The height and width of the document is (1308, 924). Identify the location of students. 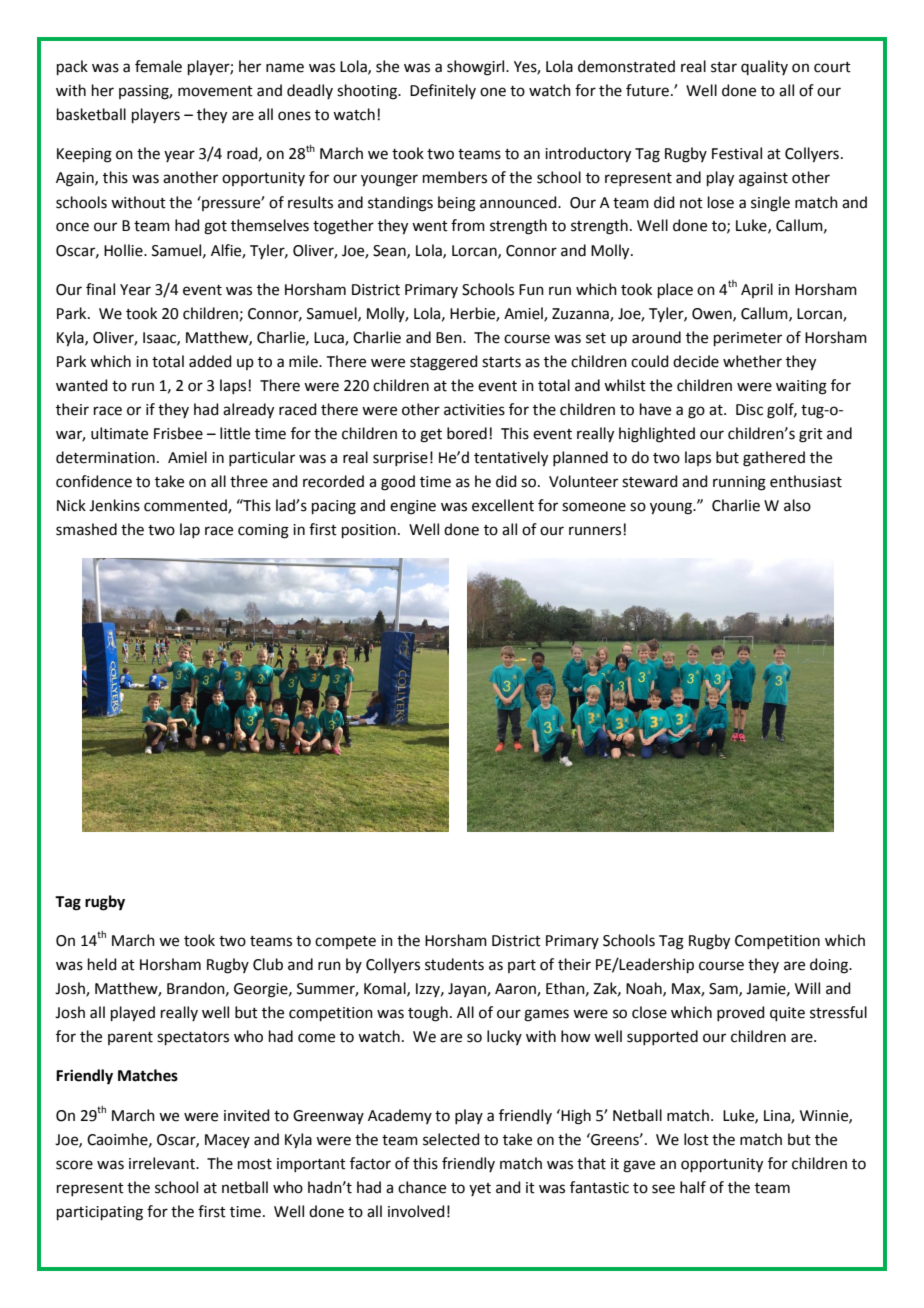
(454, 964).
